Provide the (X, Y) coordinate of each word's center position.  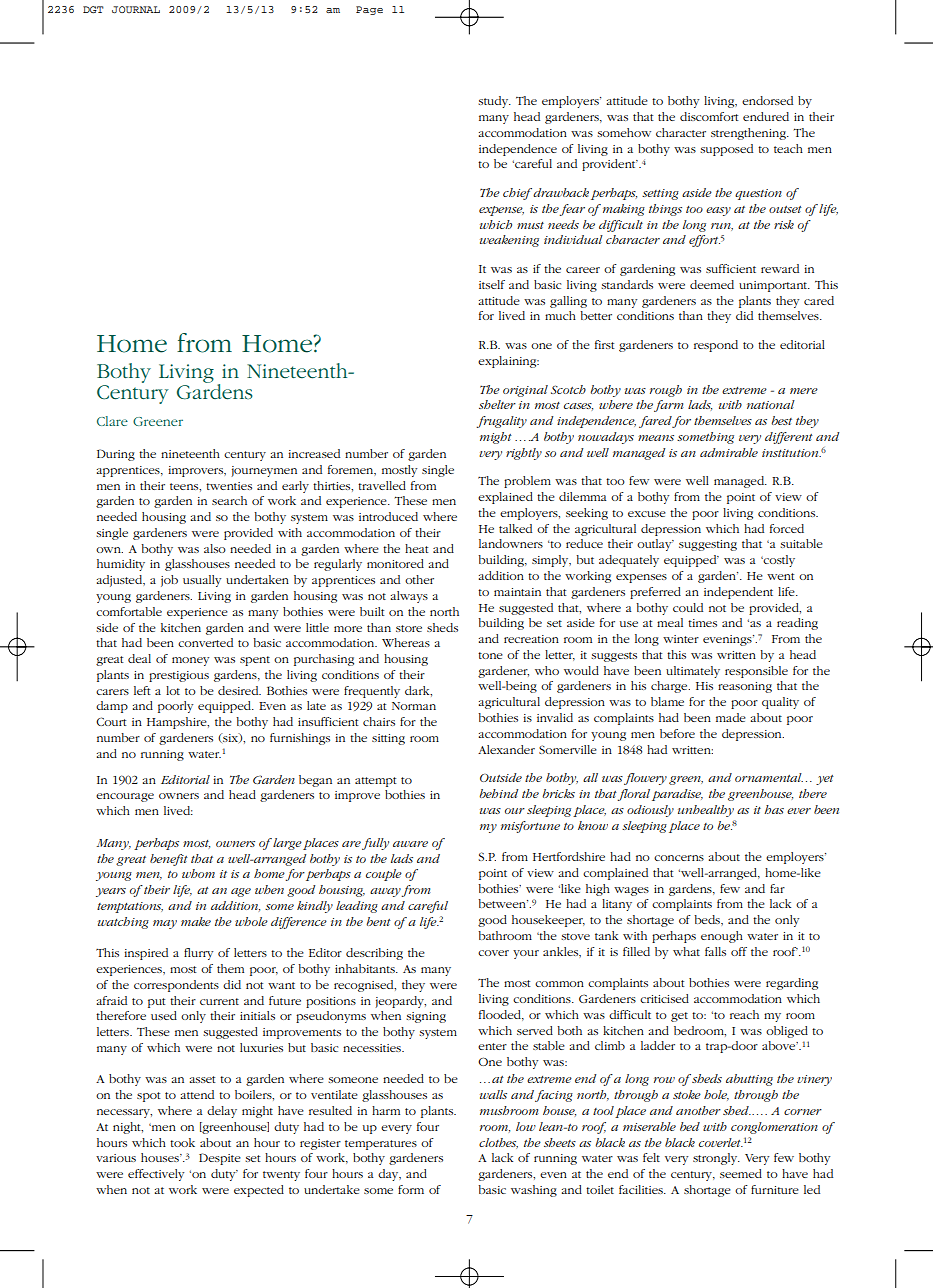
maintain (517, 592)
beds (708, 919)
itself (492, 284)
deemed (712, 284)
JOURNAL (136, 9)
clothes (498, 1143)
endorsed (767, 100)
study (494, 102)
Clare (112, 421)
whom (198, 873)
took (182, 1142)
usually (202, 581)
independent (738, 593)
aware (410, 844)
